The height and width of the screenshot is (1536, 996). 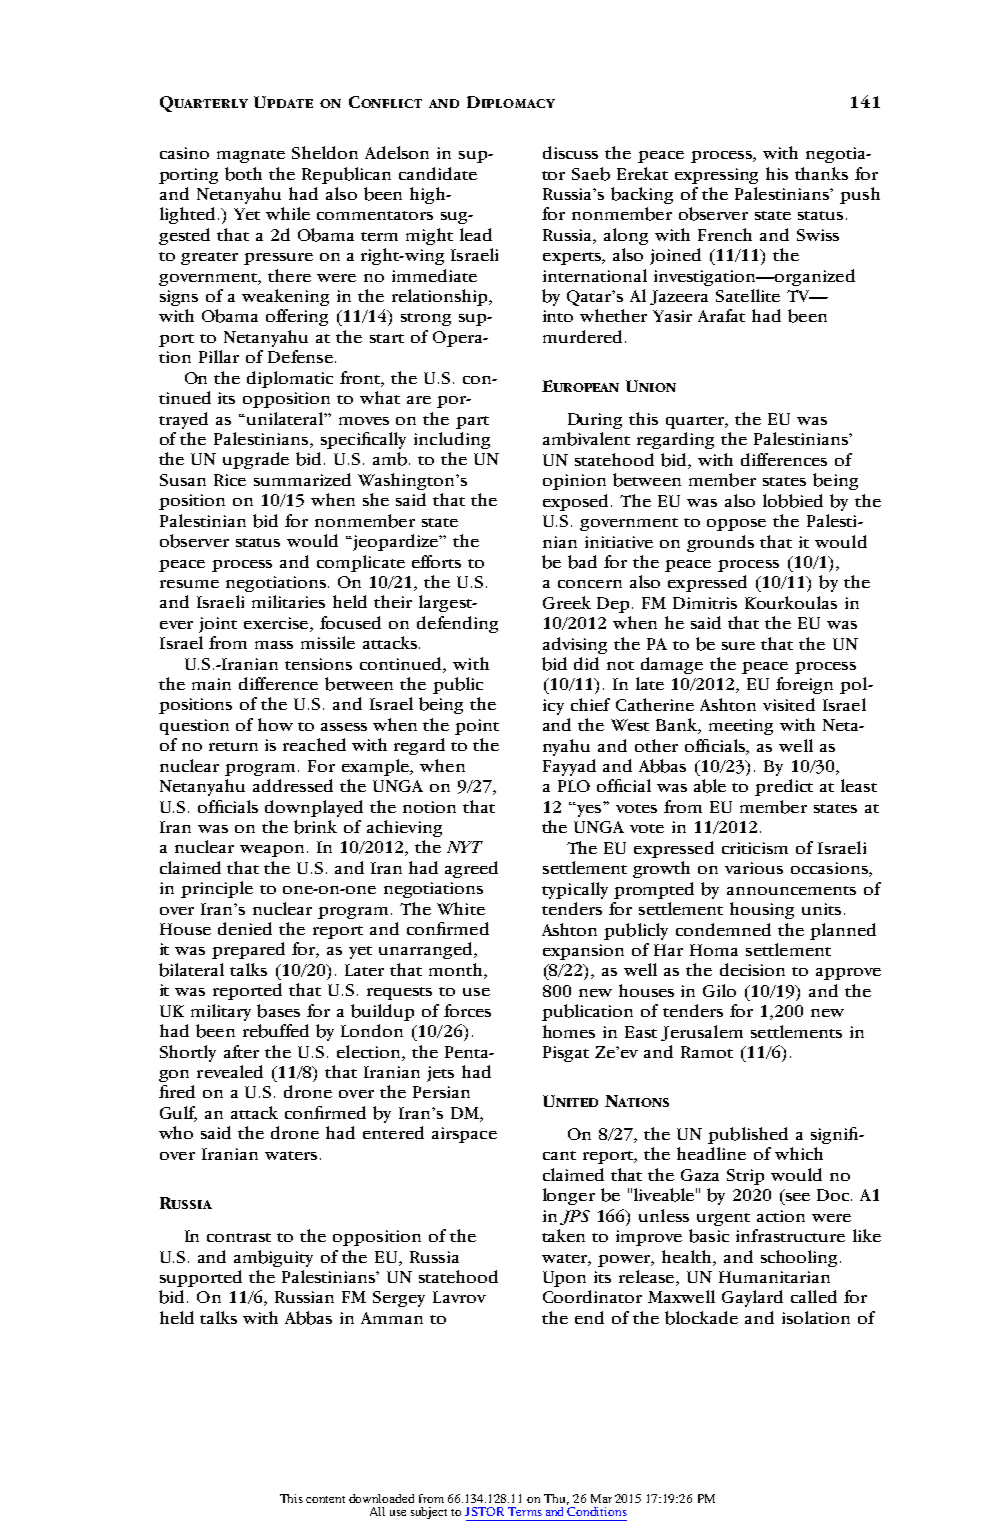 I want to click on content, so click(x=325, y=1499).
